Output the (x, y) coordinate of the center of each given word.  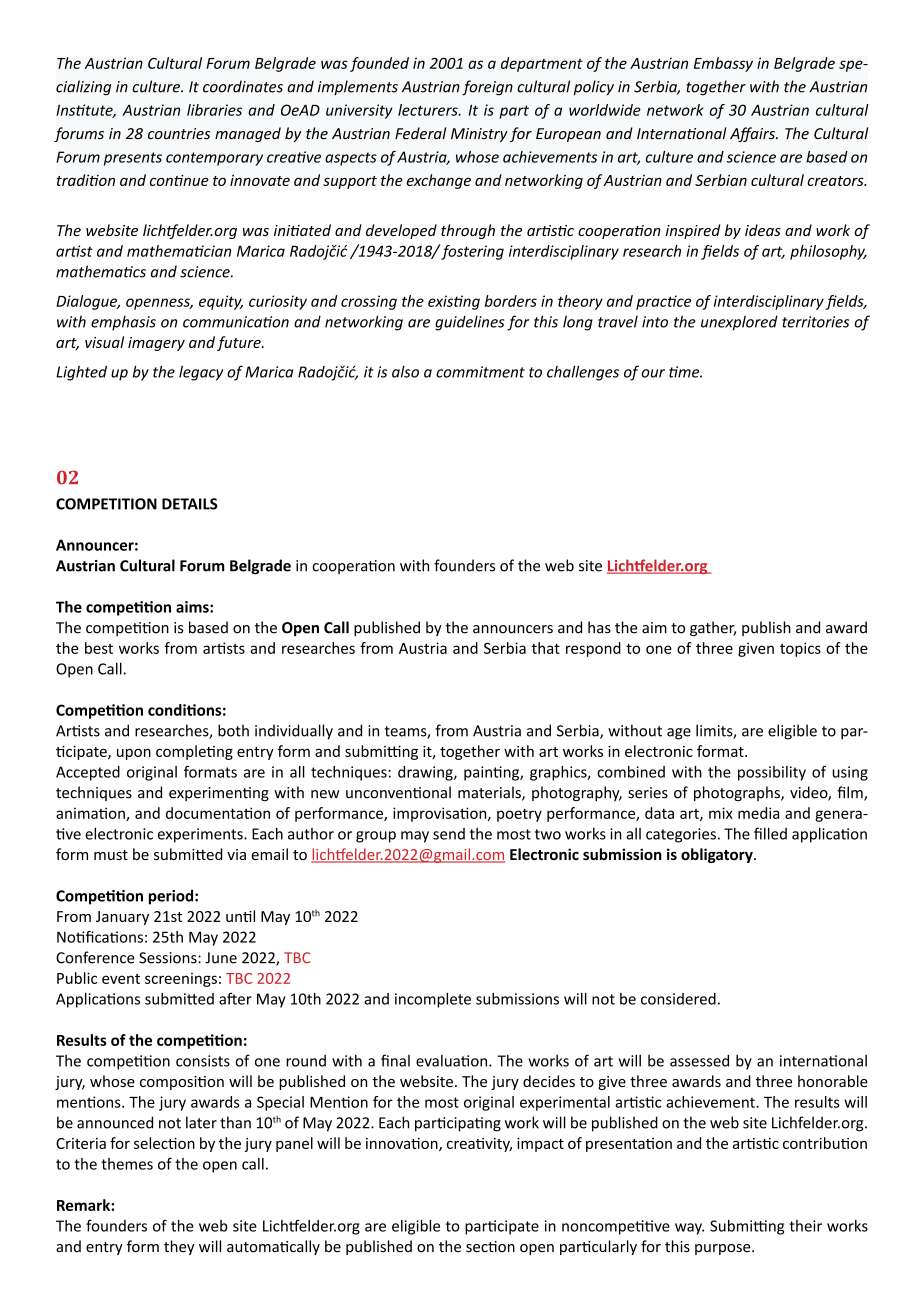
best (99, 648)
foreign (487, 88)
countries (179, 134)
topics (800, 649)
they (179, 1247)
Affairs (753, 134)
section (490, 1247)
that (546, 648)
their (805, 1226)
